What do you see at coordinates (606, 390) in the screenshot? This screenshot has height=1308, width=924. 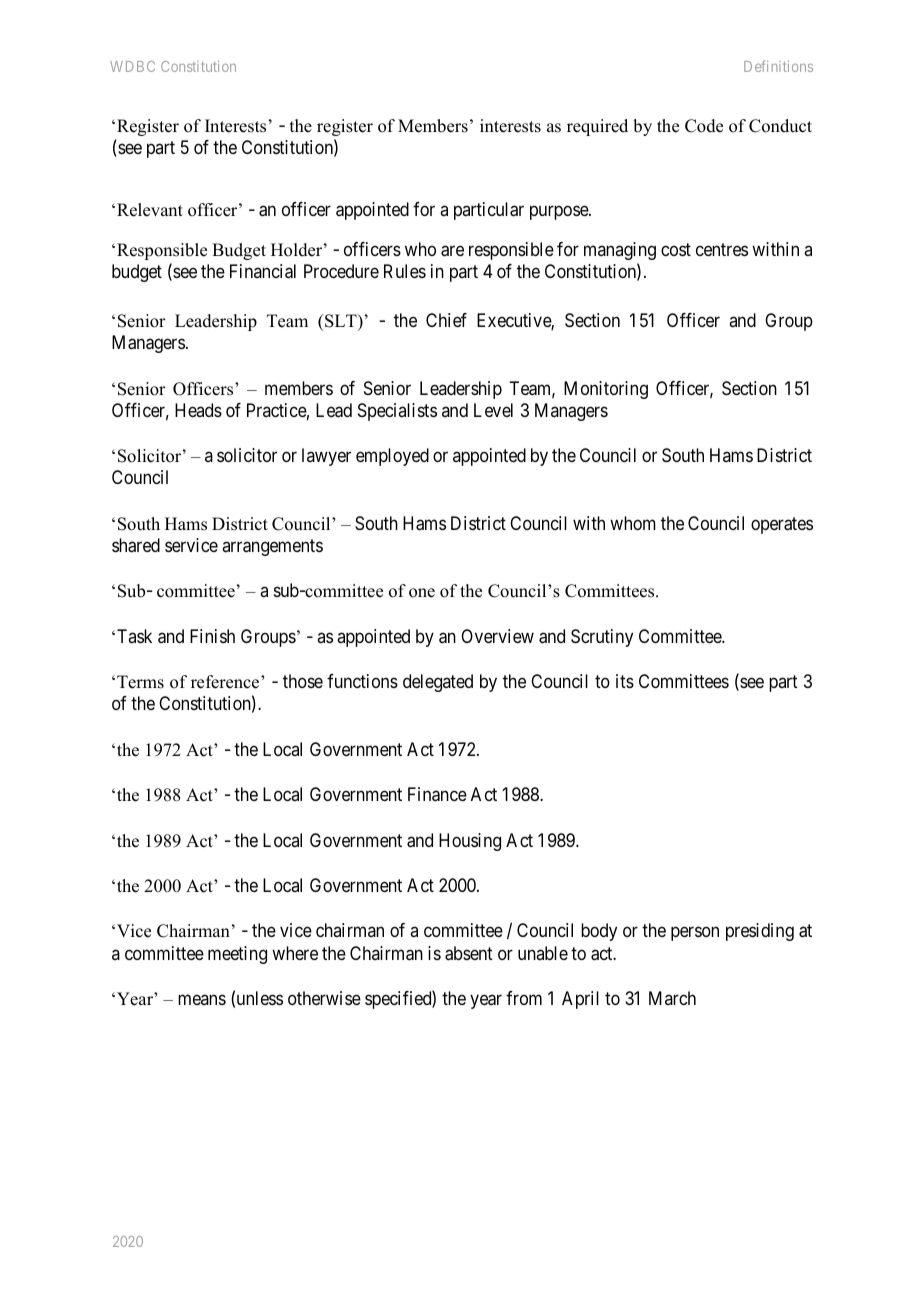 I see `Monitoring` at bounding box center [606, 390].
